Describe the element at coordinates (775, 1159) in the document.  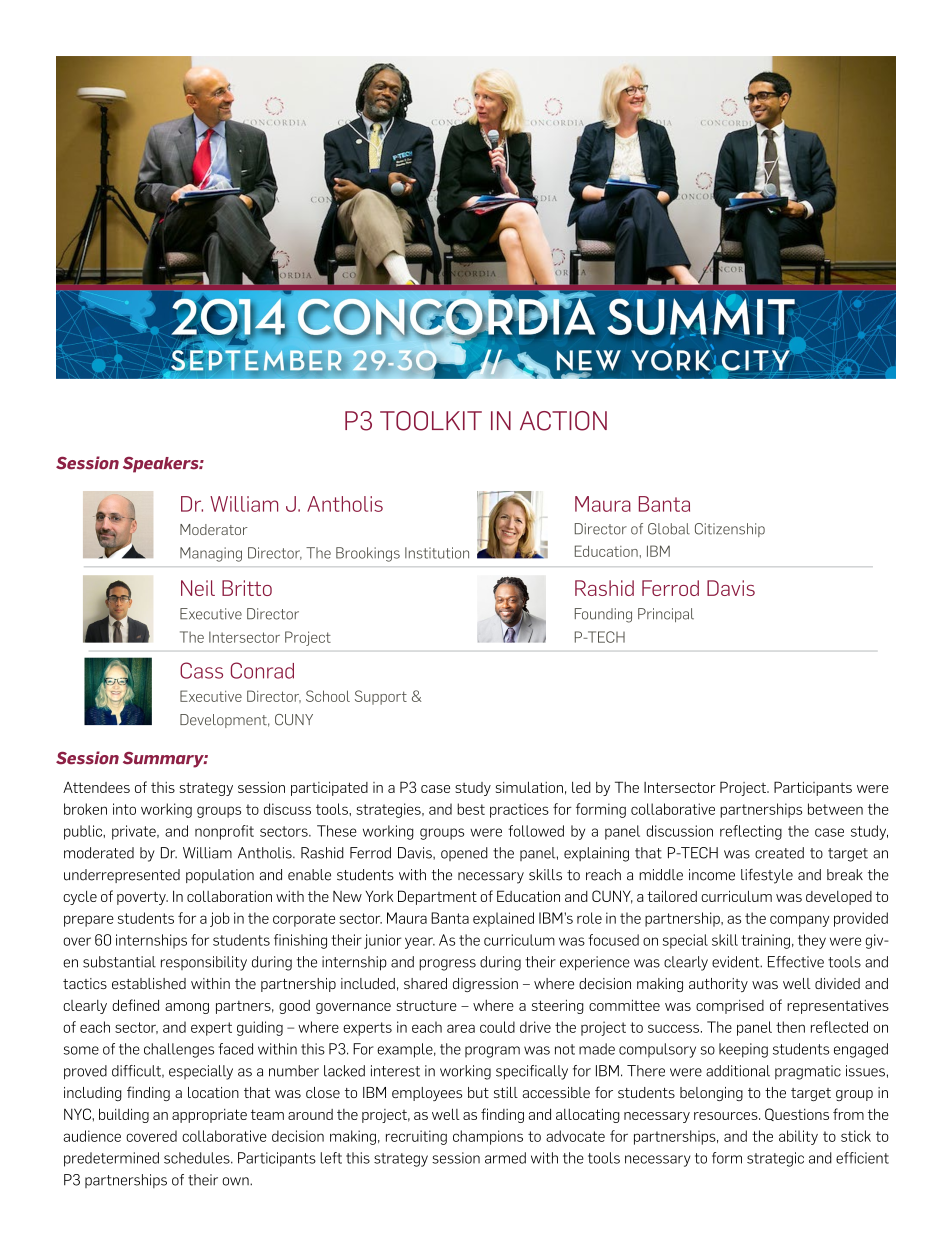
I see `strategic` at that location.
